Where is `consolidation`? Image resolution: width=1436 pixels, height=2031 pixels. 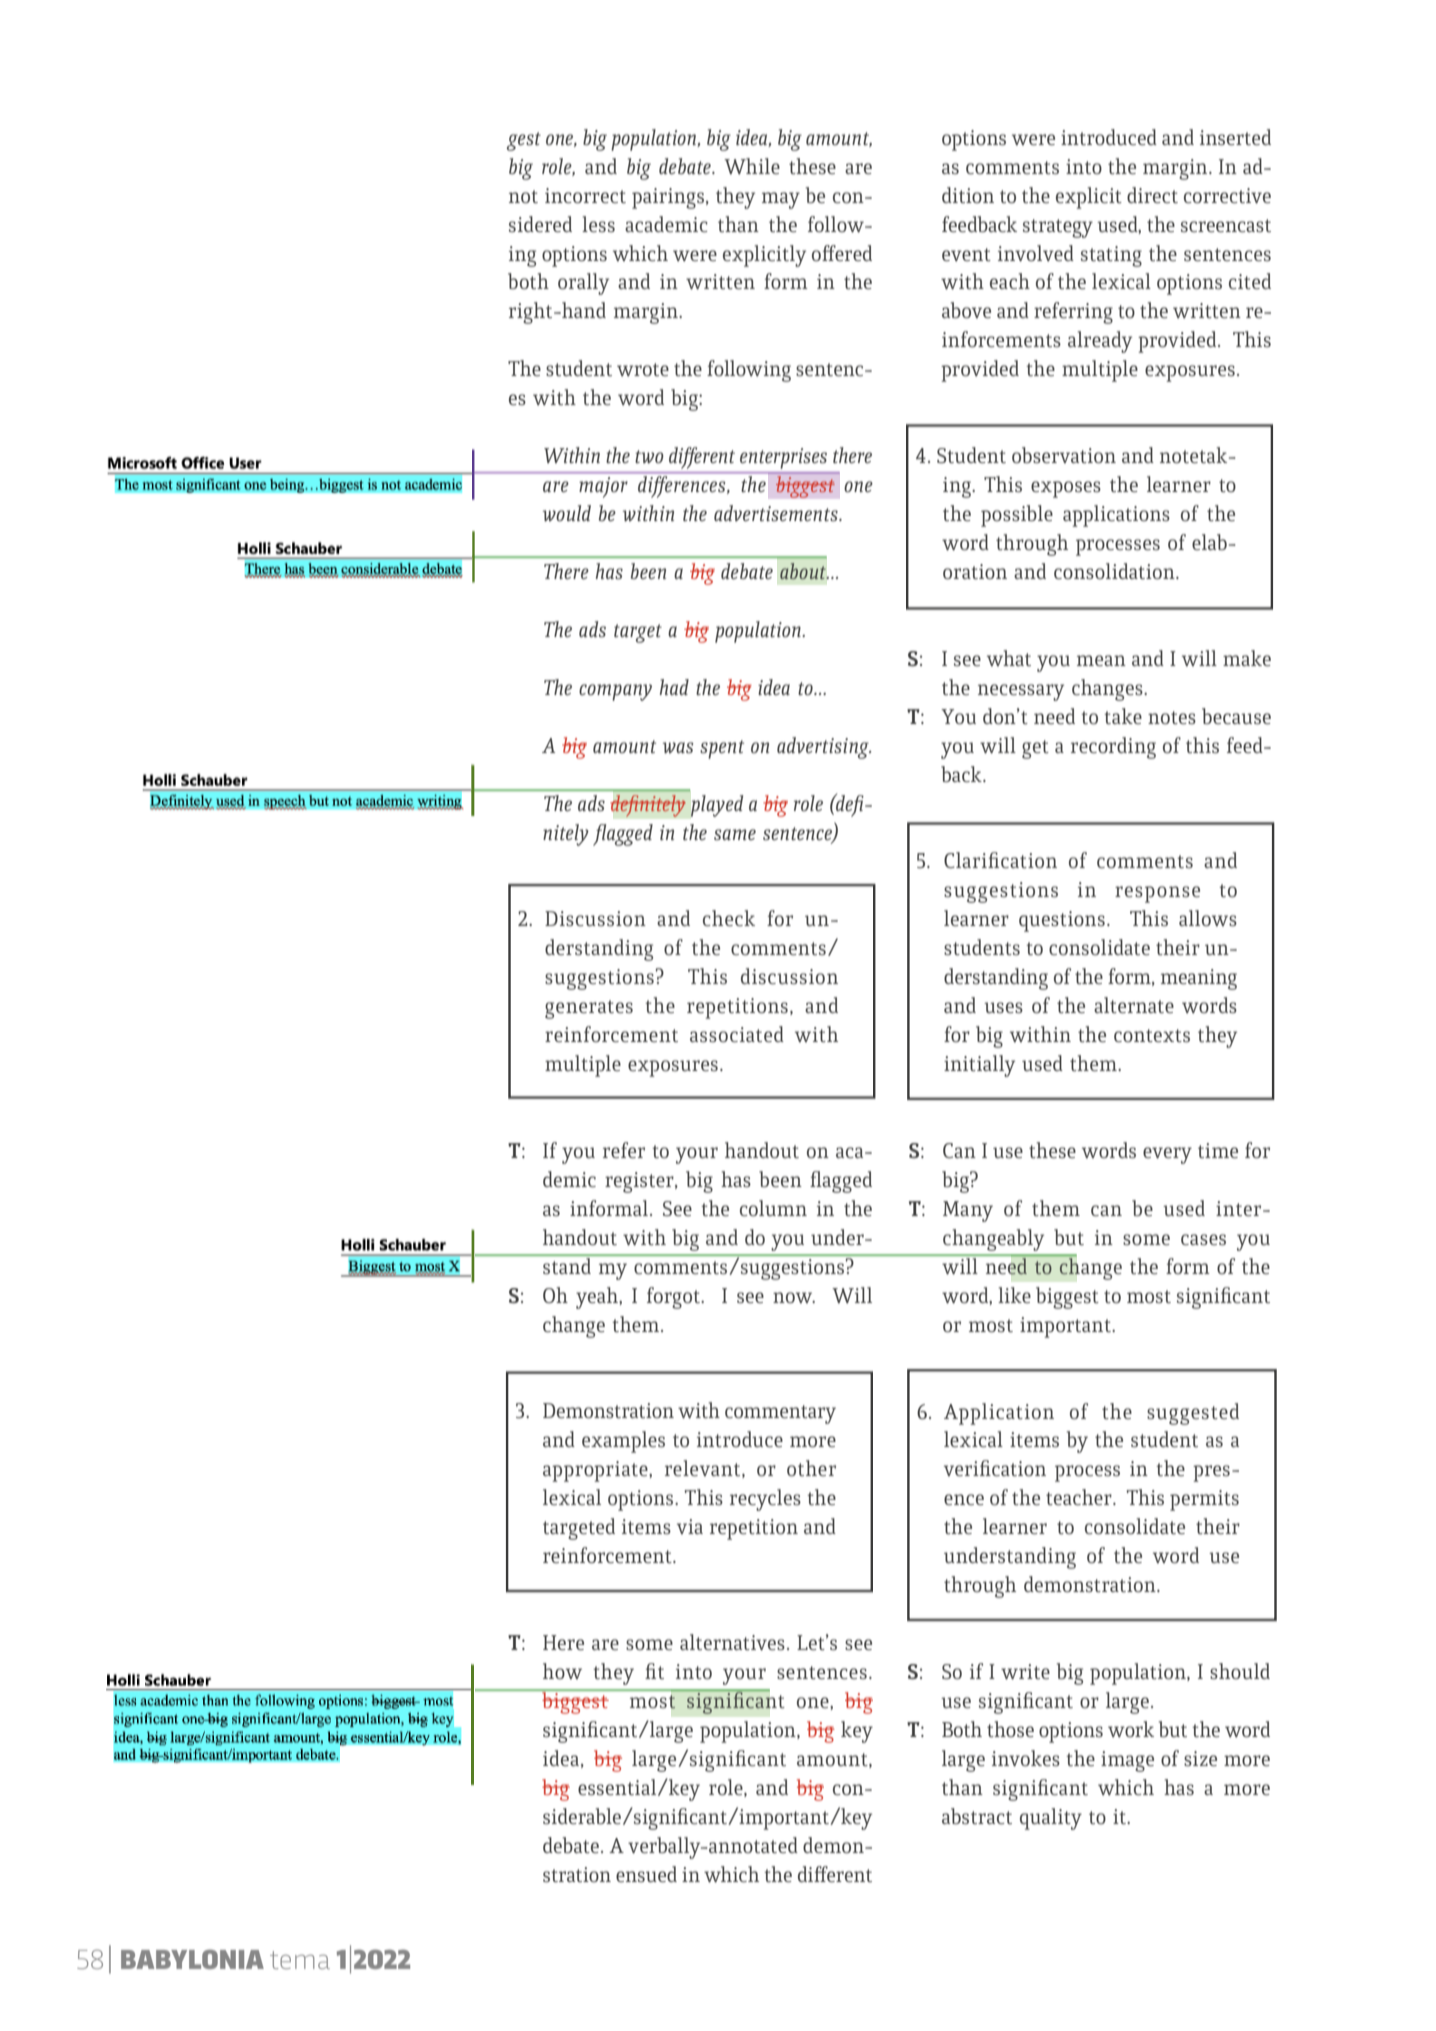 consolidation is located at coordinates (1115, 571).
